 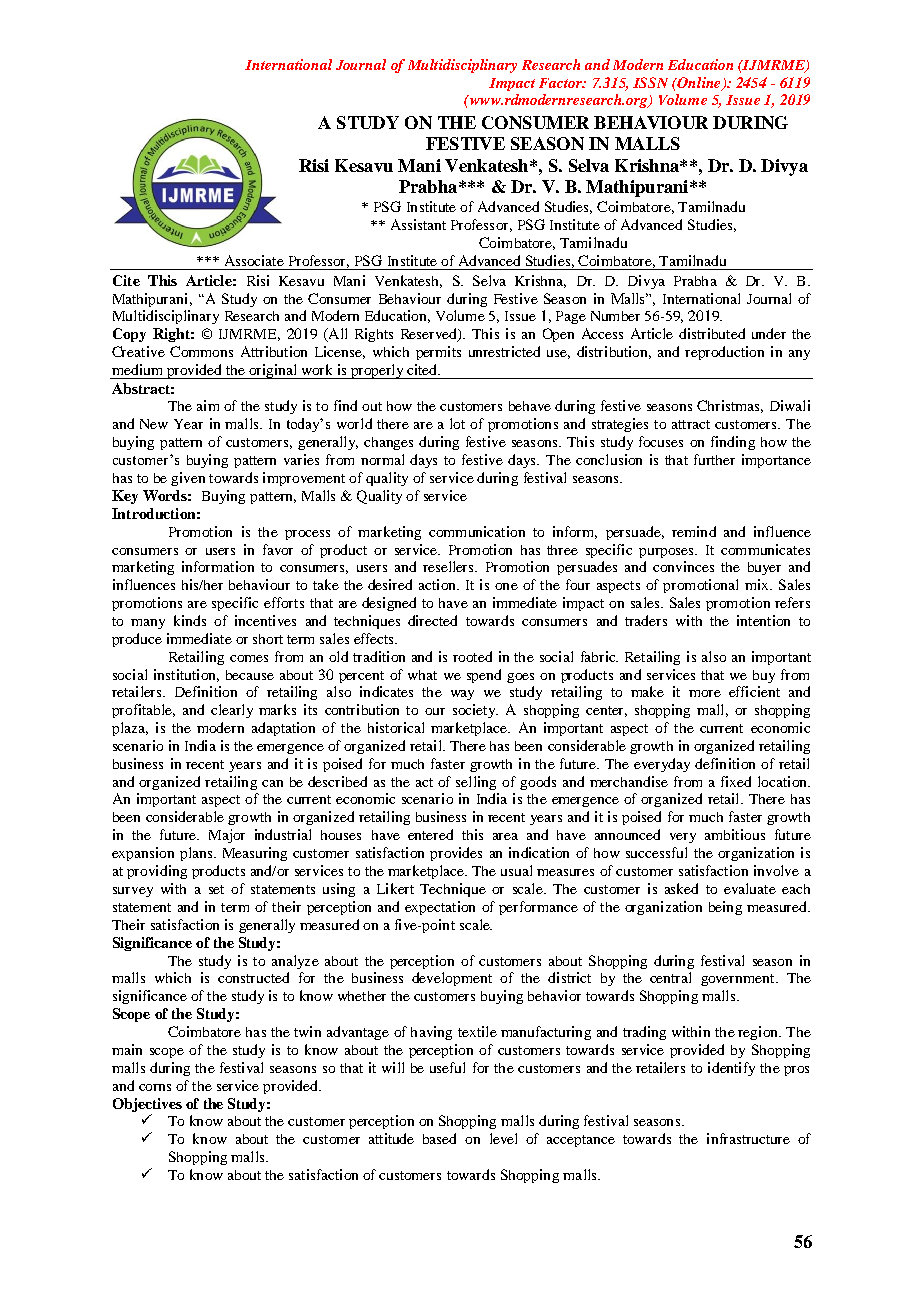 I want to click on Associate, so click(x=254, y=260).
